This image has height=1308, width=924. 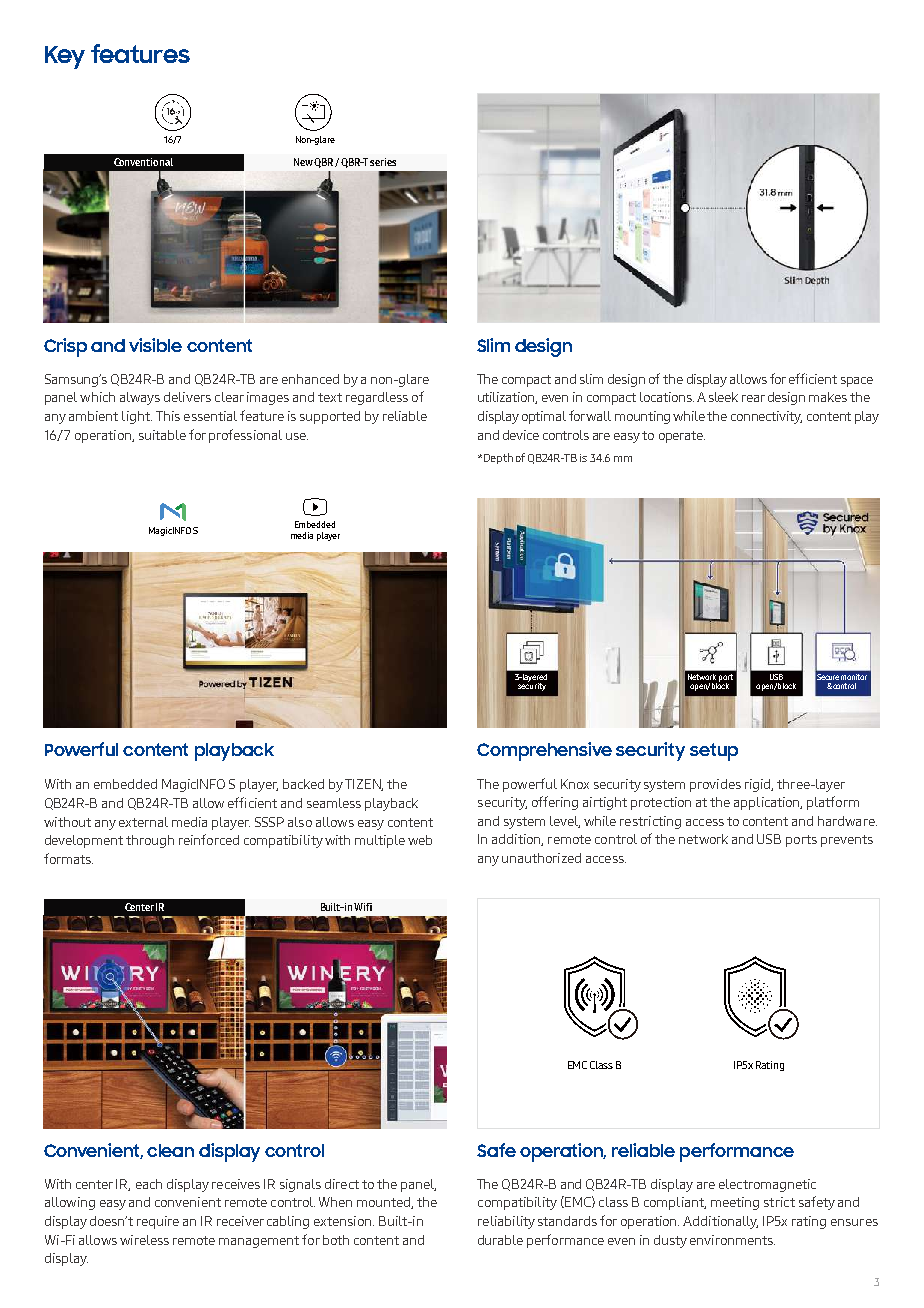 What do you see at coordinates (143, 162) in the image?
I see `Conventional` at bounding box center [143, 162].
